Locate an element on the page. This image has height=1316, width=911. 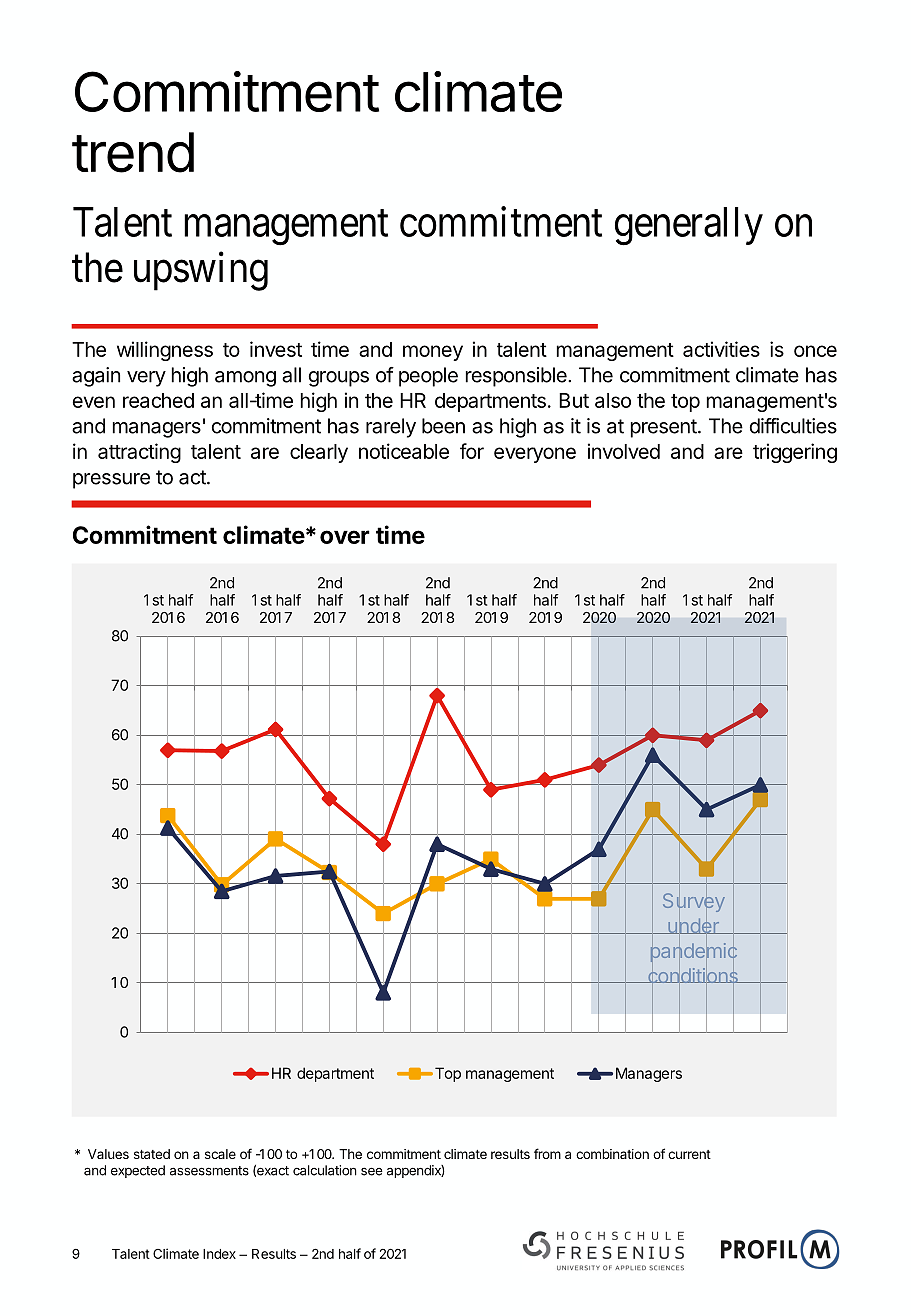
money is located at coordinates (433, 353).
